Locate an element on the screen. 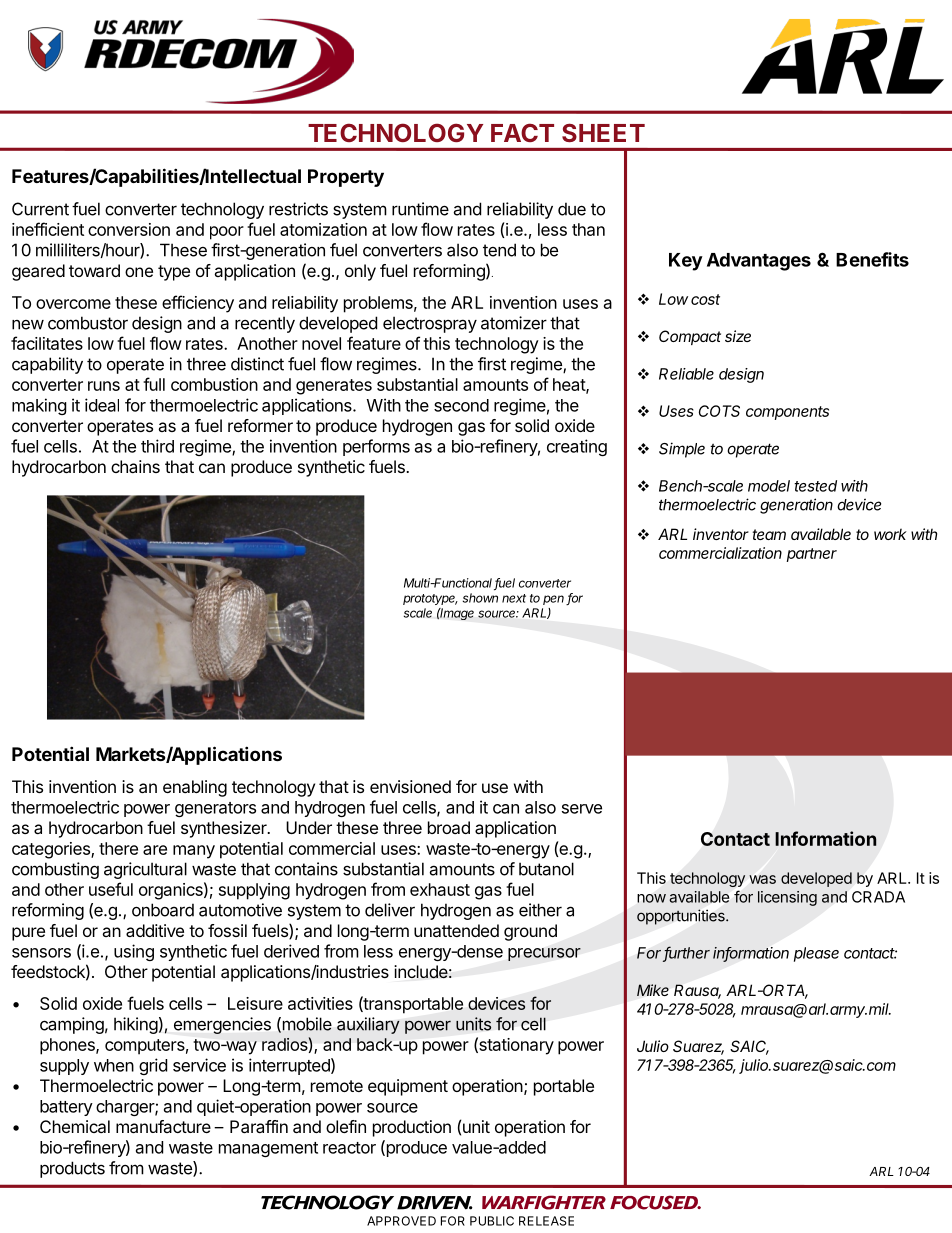 The height and width of the screenshot is (1233, 952). runtime is located at coordinates (420, 209).
